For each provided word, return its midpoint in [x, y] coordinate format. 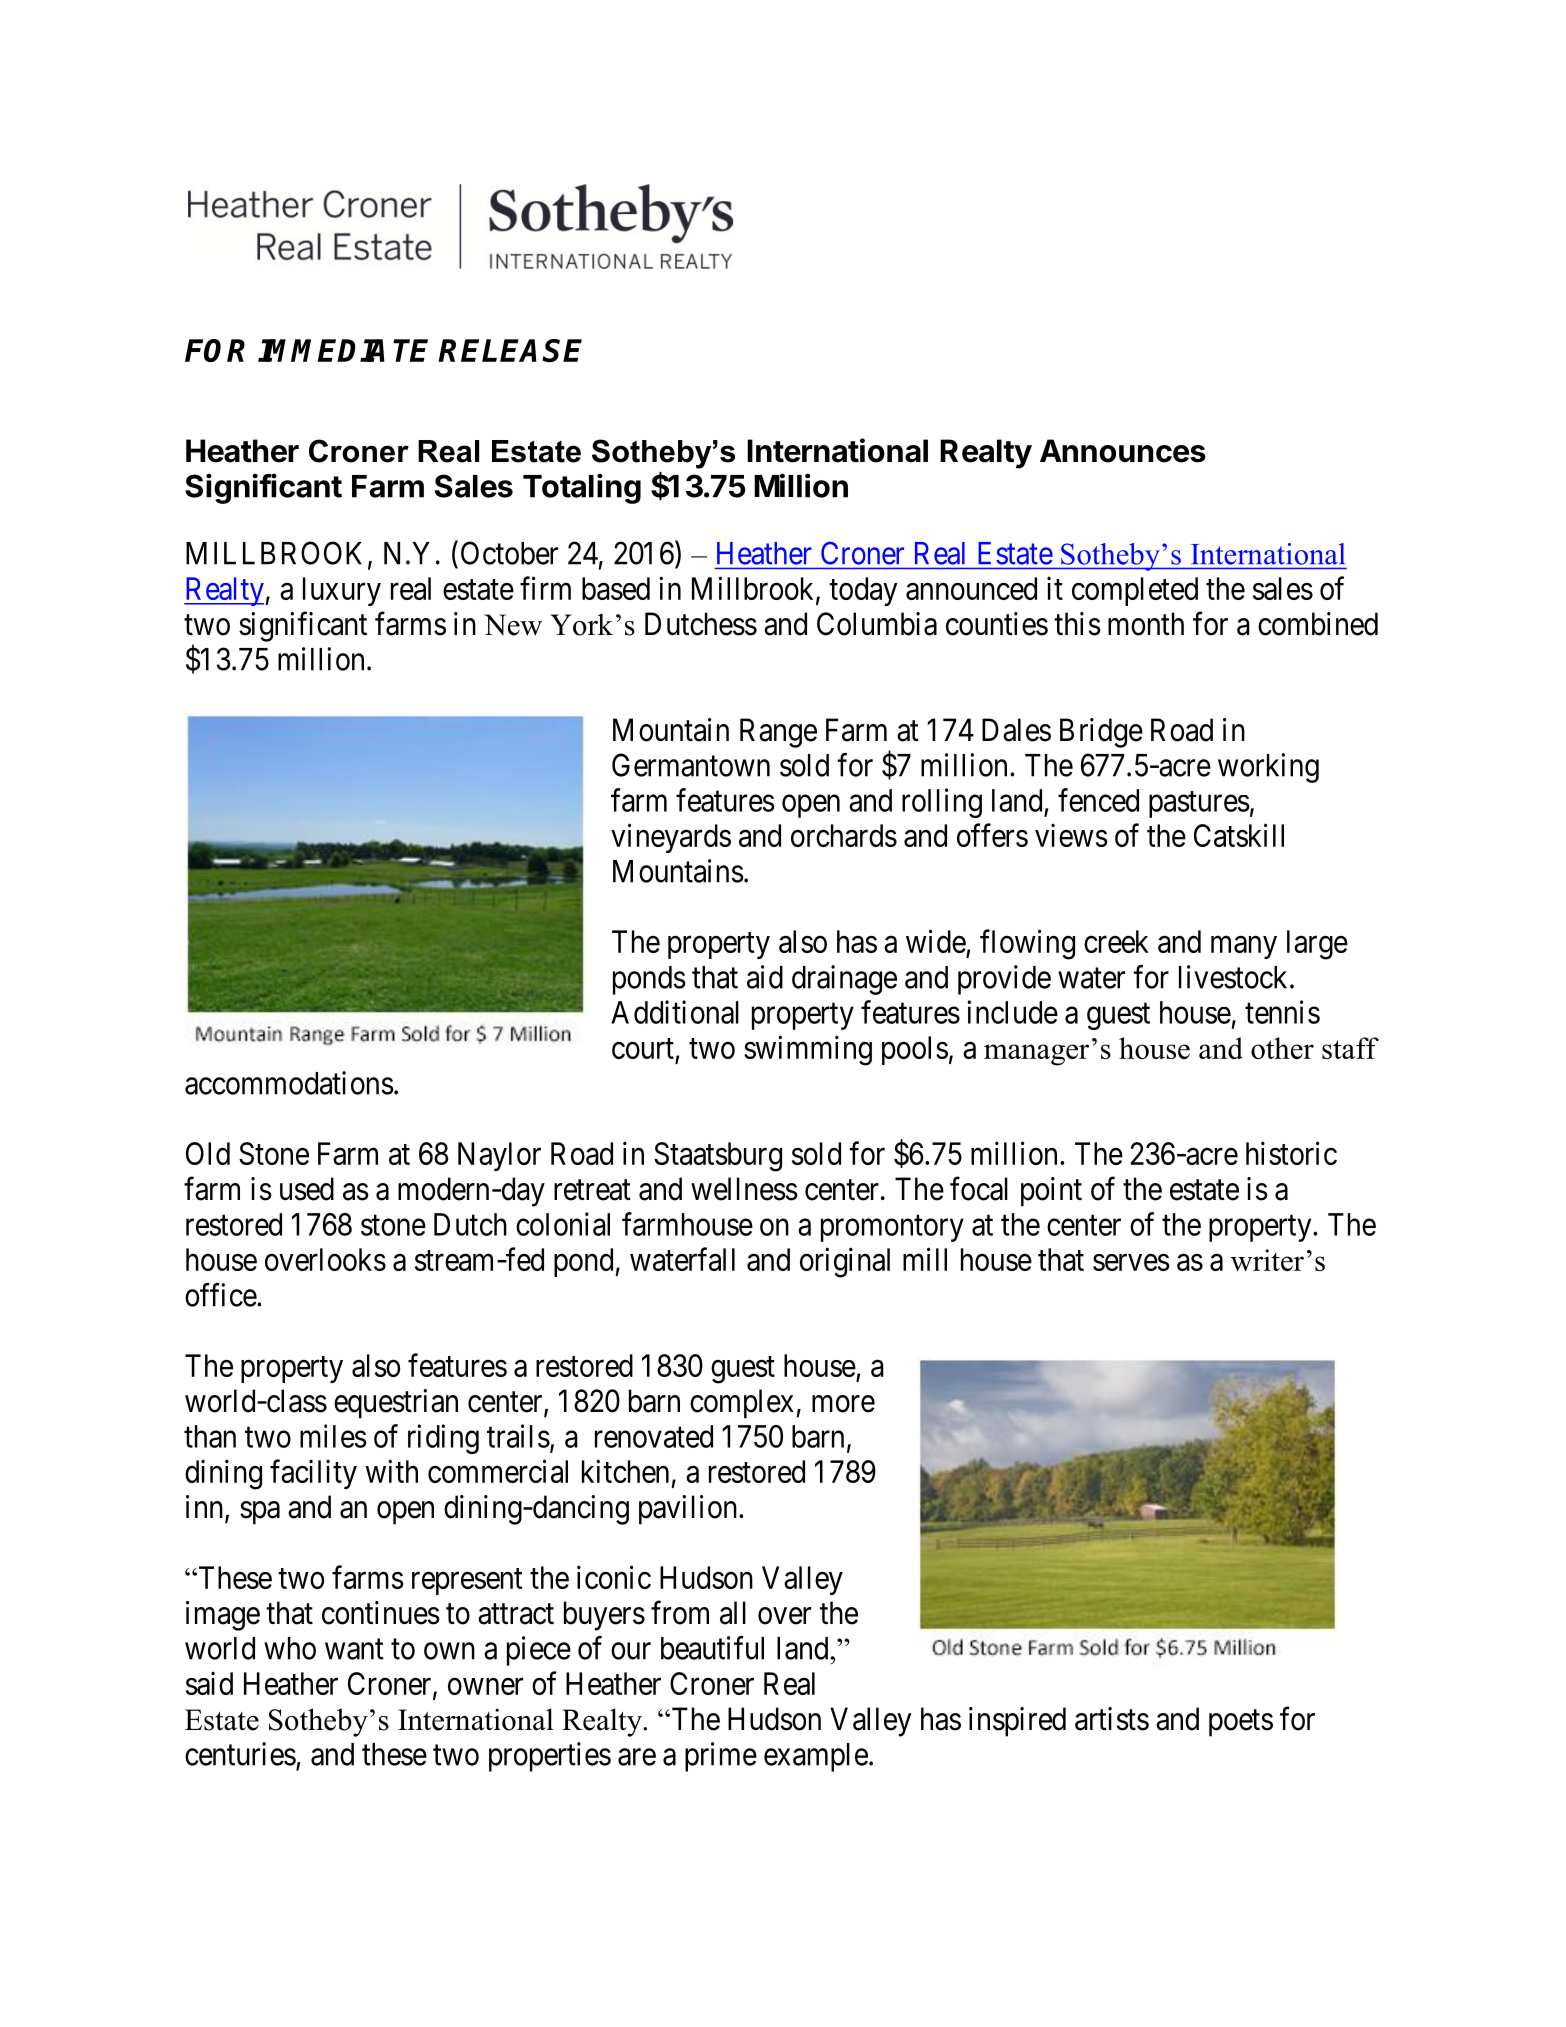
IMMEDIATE [343, 350]
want [354, 1649]
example [816, 1757]
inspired [1017, 1722]
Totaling [582, 488]
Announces [1123, 451]
